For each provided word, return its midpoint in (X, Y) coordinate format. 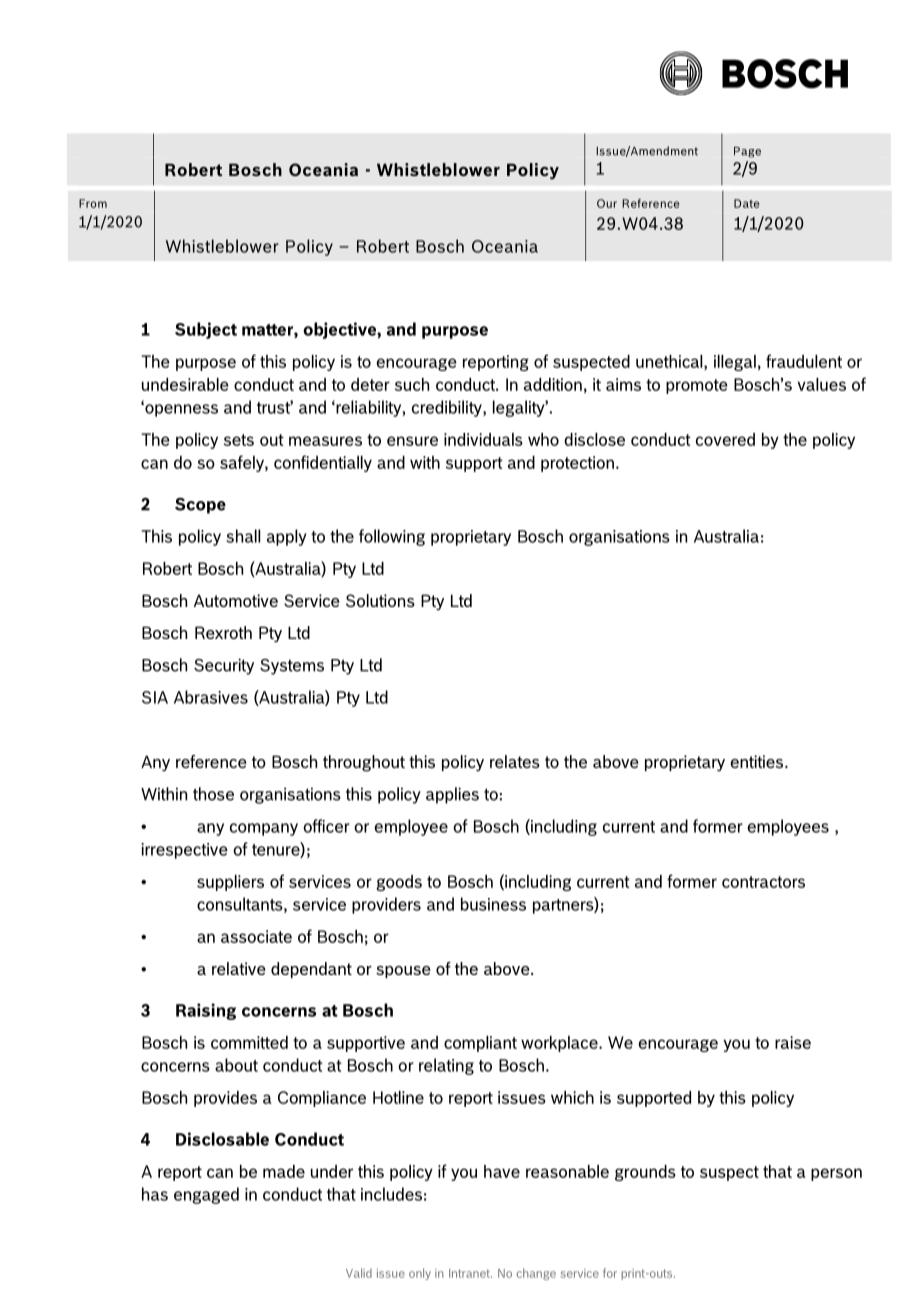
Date (746, 203)
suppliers (230, 883)
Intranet (470, 1273)
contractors (763, 882)
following (392, 537)
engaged (206, 1195)
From (93, 203)
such (412, 384)
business (493, 904)
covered (725, 439)
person (836, 1174)
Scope (200, 506)
